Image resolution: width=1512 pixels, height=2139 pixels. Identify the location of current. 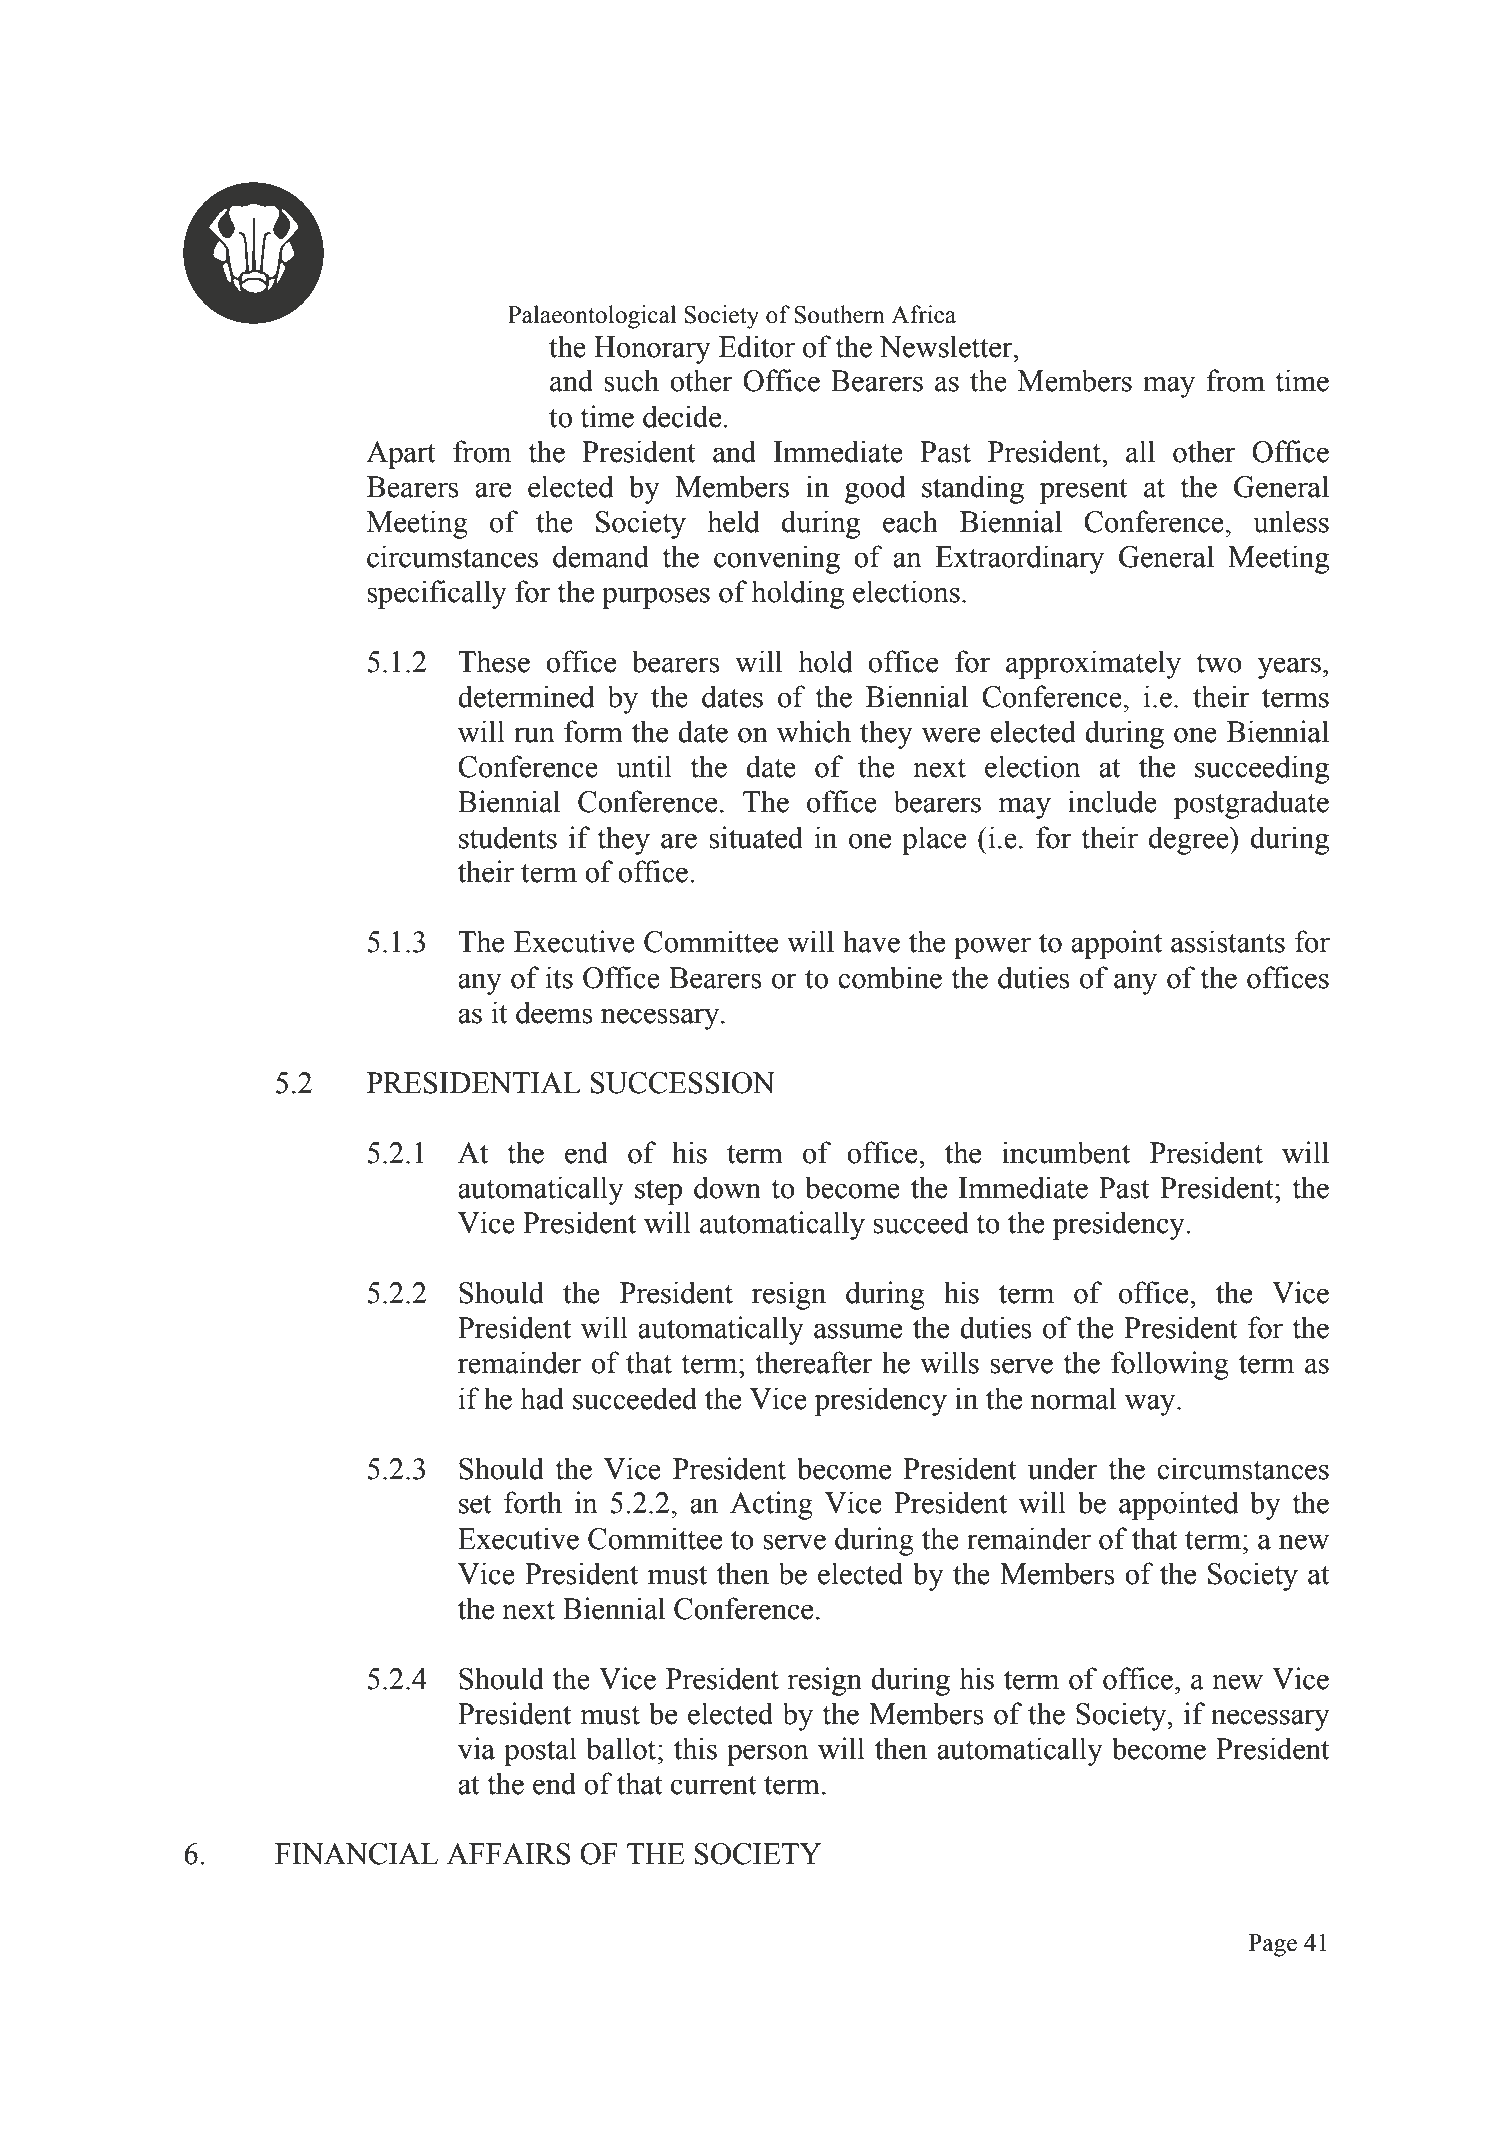
(714, 1785).
